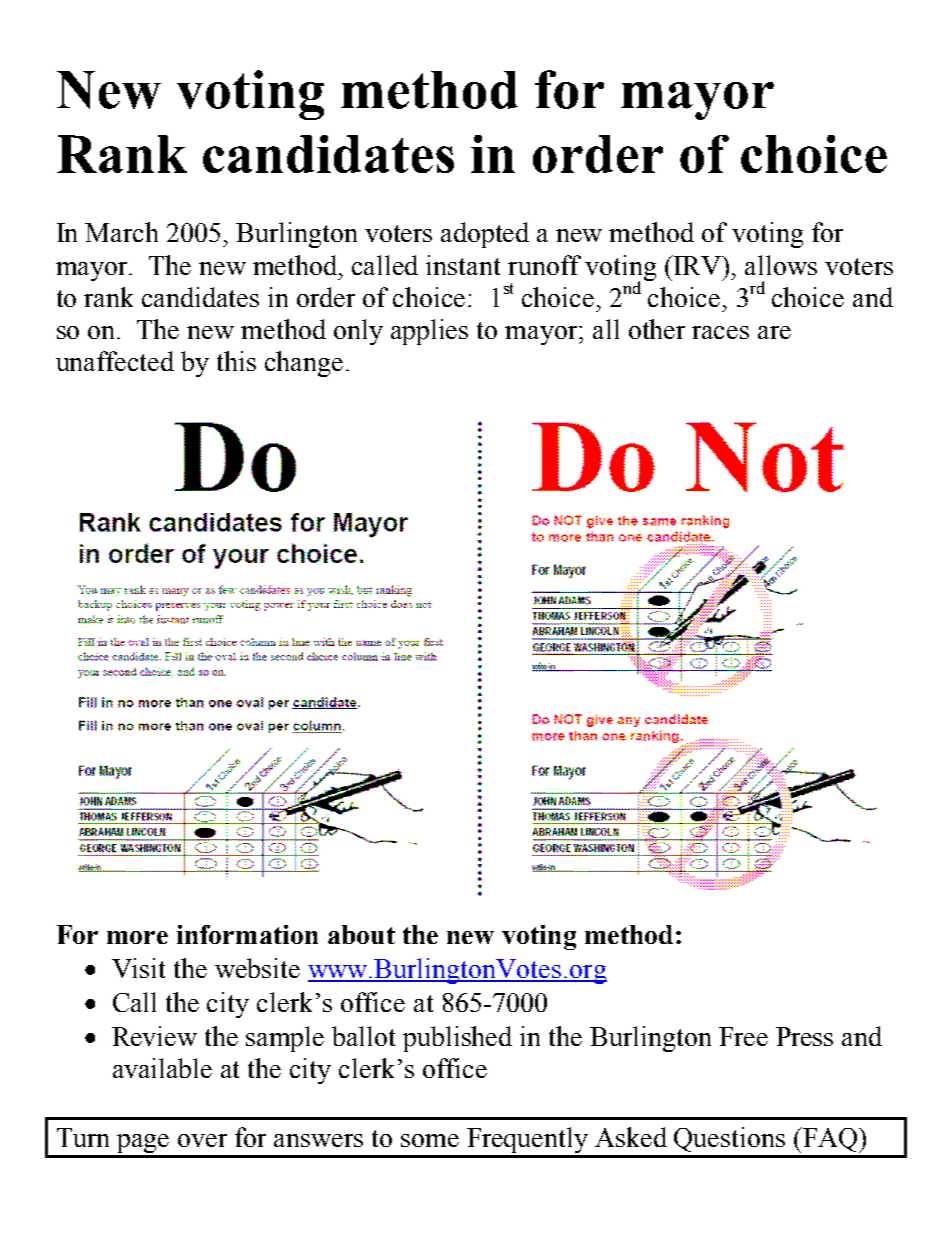  What do you see at coordinates (115, 361) in the screenshot?
I see `unaffected` at bounding box center [115, 361].
